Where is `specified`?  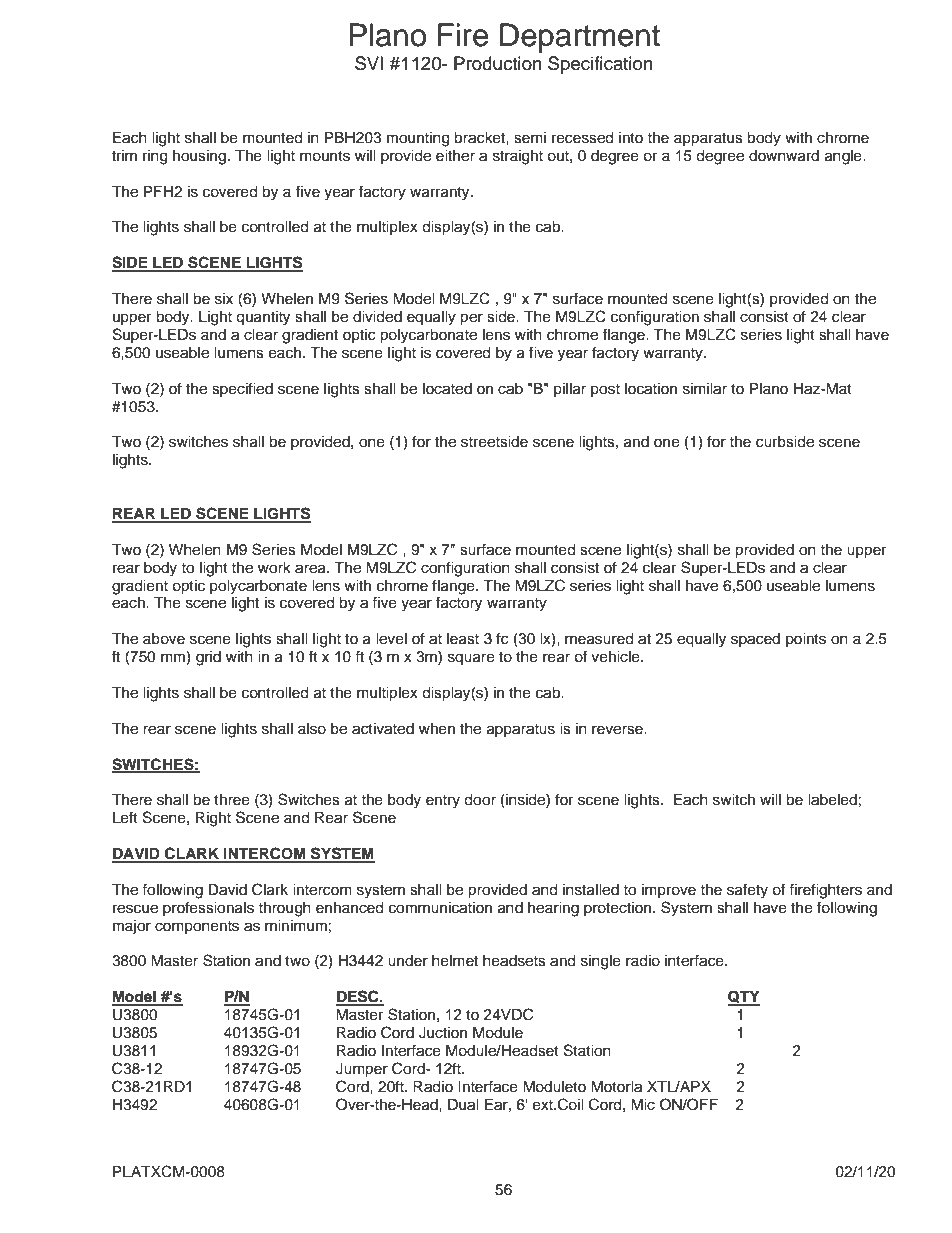 specified is located at coordinates (242, 389).
